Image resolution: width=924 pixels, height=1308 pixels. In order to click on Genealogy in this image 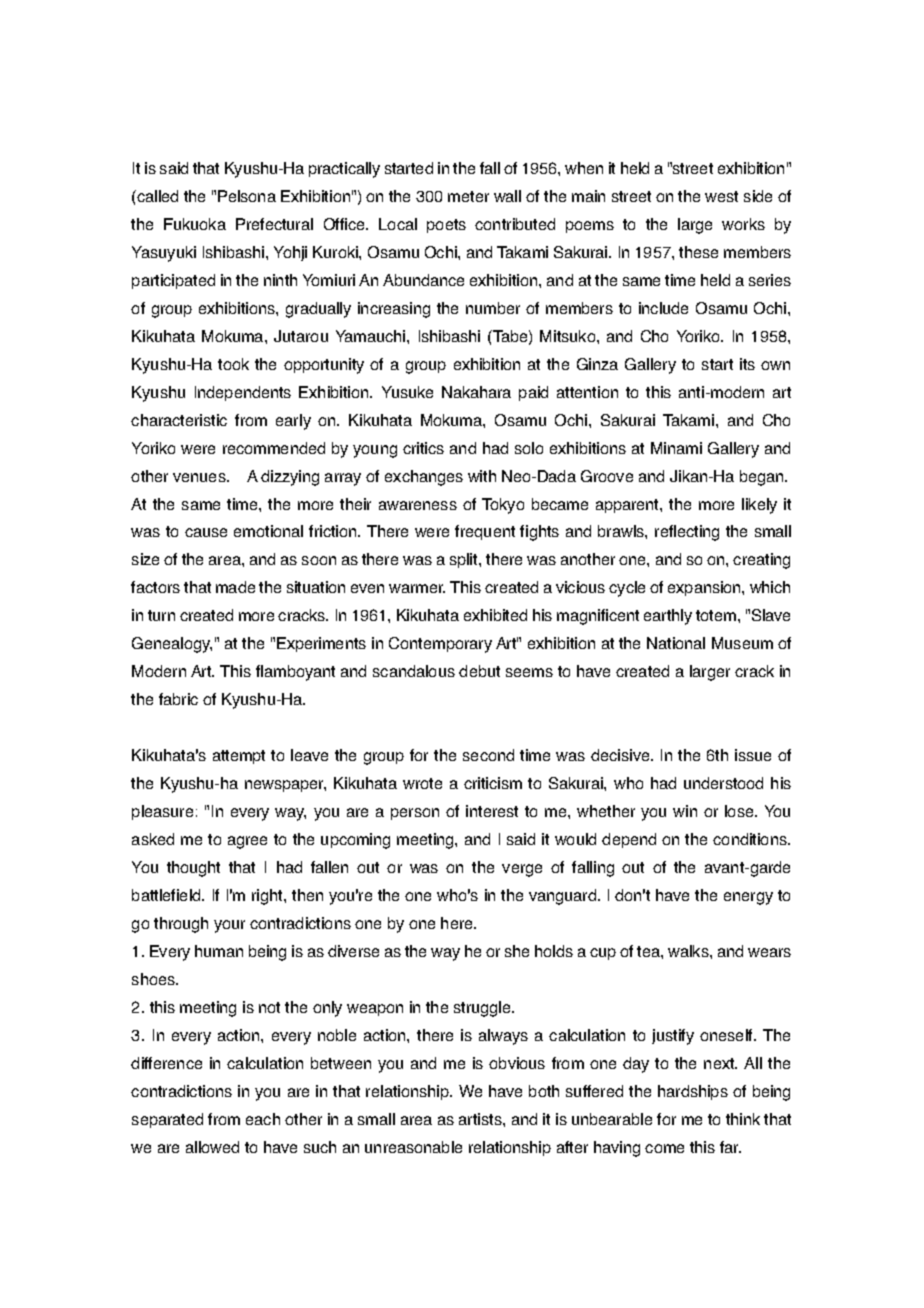, I will do `click(172, 645)`.
